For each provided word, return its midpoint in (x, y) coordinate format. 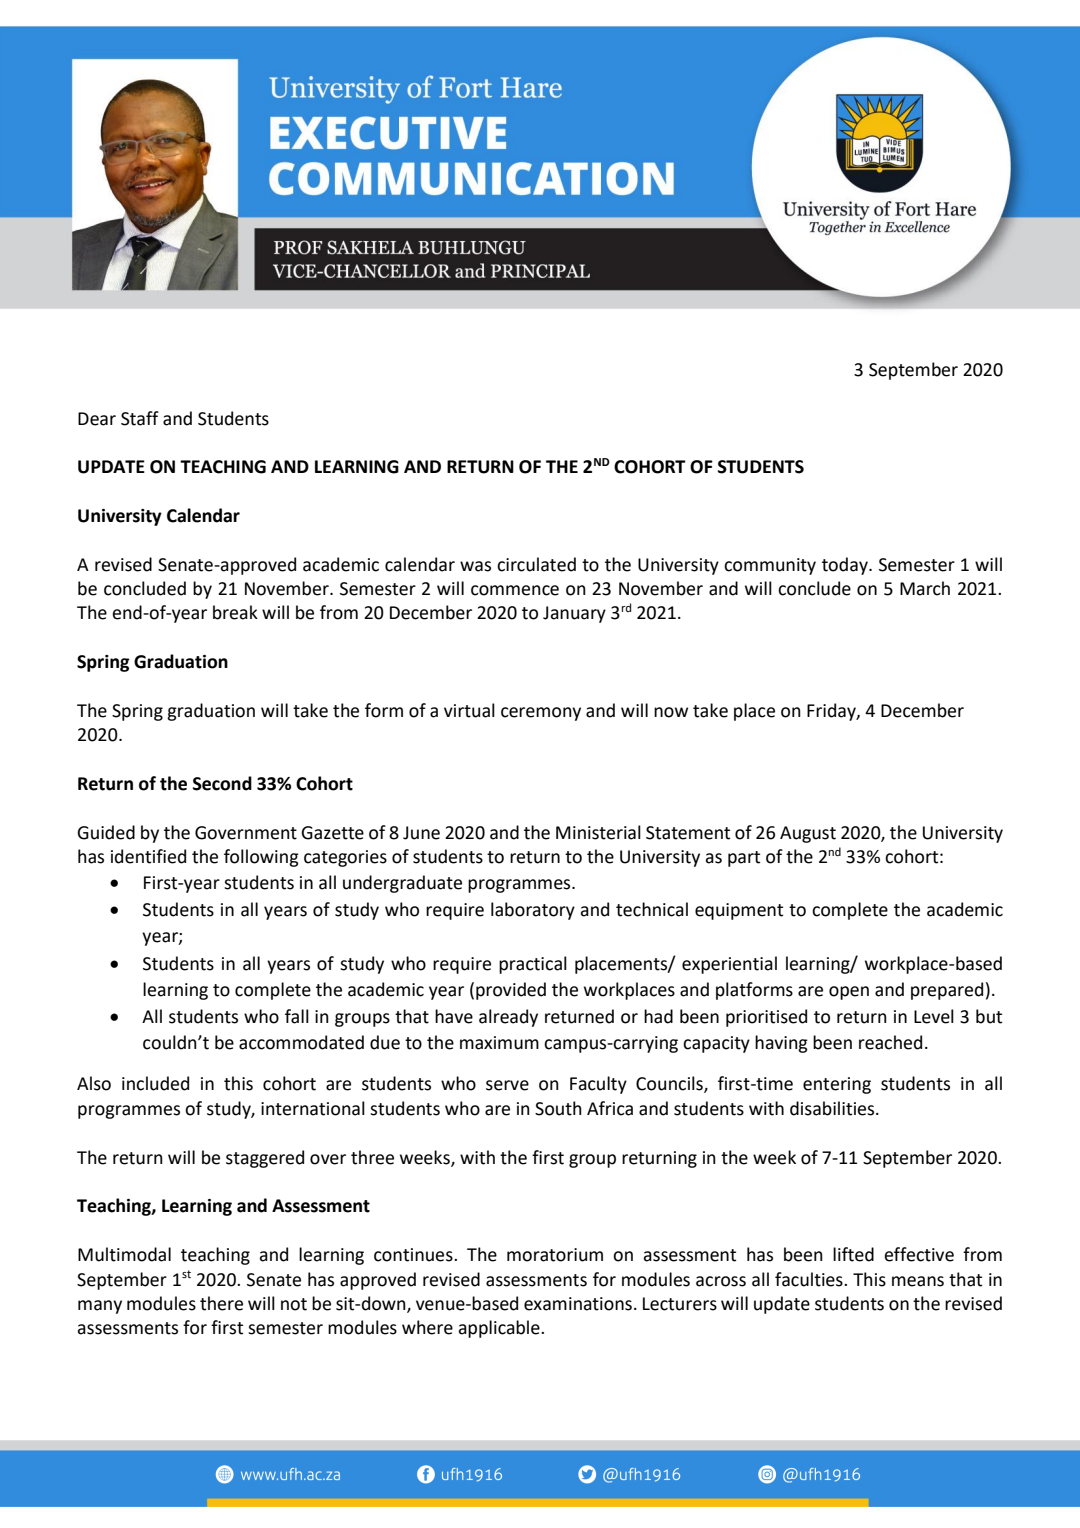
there (221, 1303)
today (846, 566)
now (671, 712)
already (508, 1018)
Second (222, 783)
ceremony (541, 714)
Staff (140, 418)
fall (297, 1016)
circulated (536, 564)
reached (890, 1042)
